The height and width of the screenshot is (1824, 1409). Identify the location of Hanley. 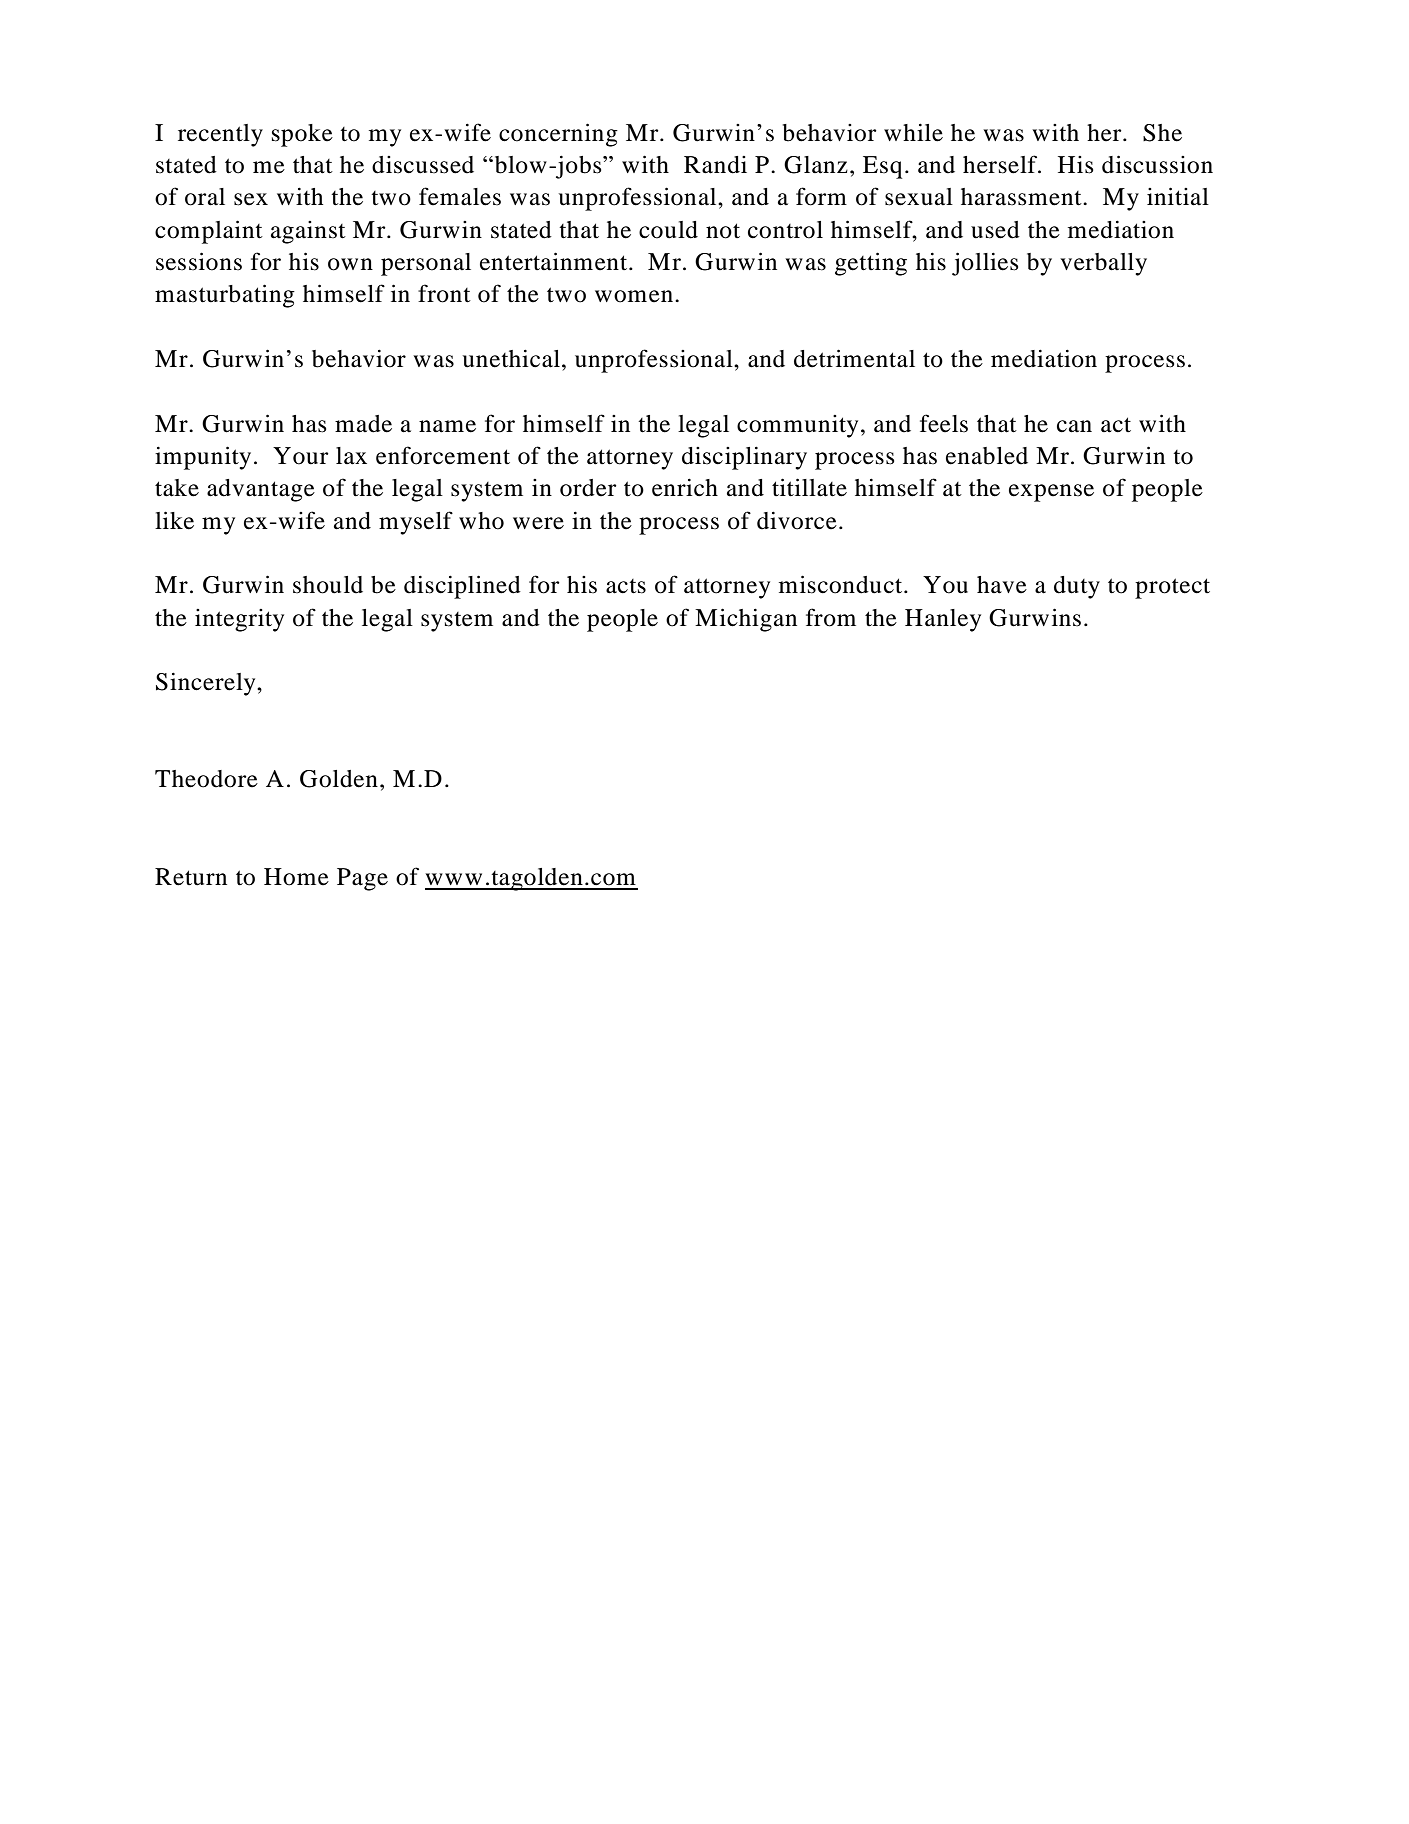
(943, 620).
